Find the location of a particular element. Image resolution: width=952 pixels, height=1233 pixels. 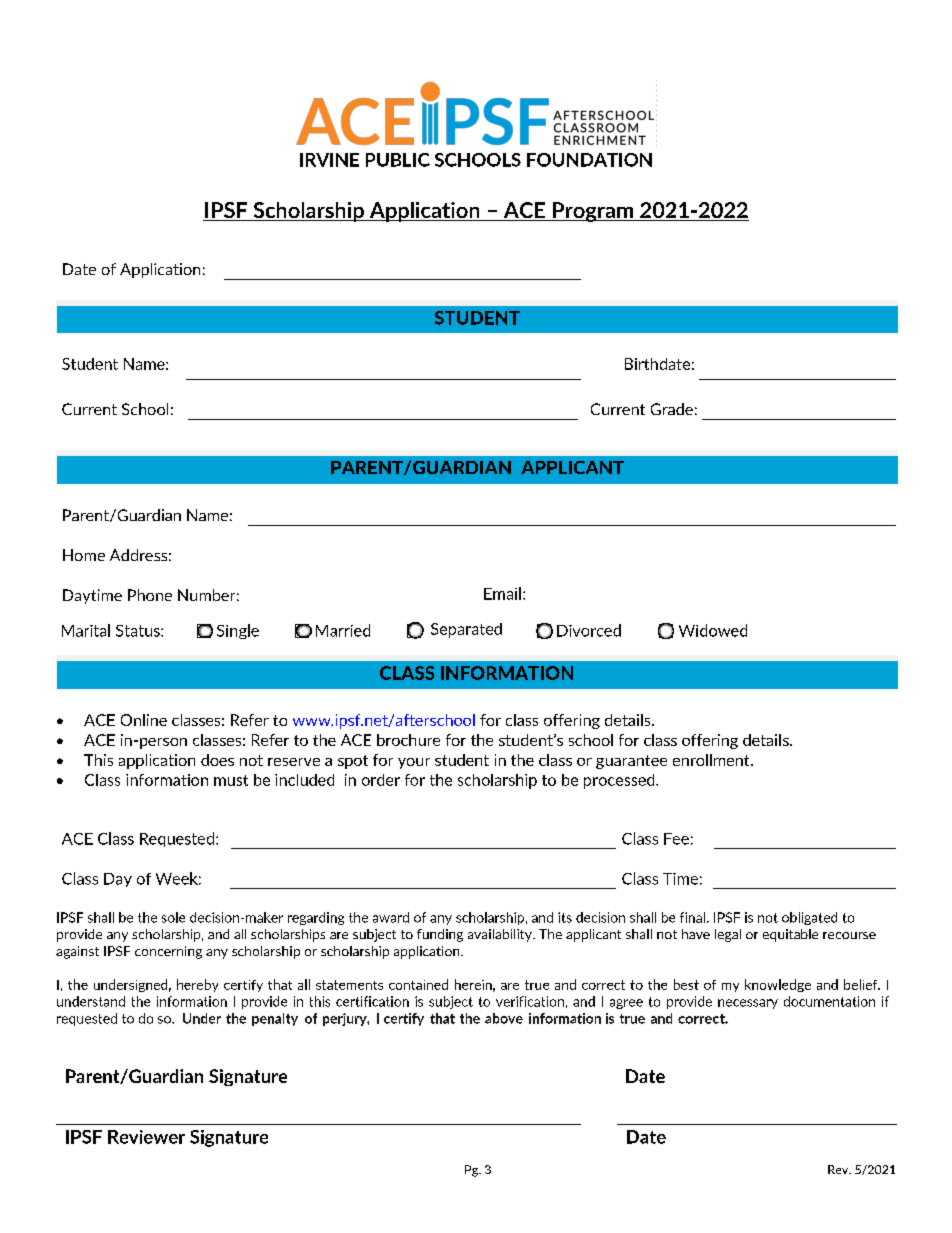

Reviewer is located at coordinates (146, 1137).
